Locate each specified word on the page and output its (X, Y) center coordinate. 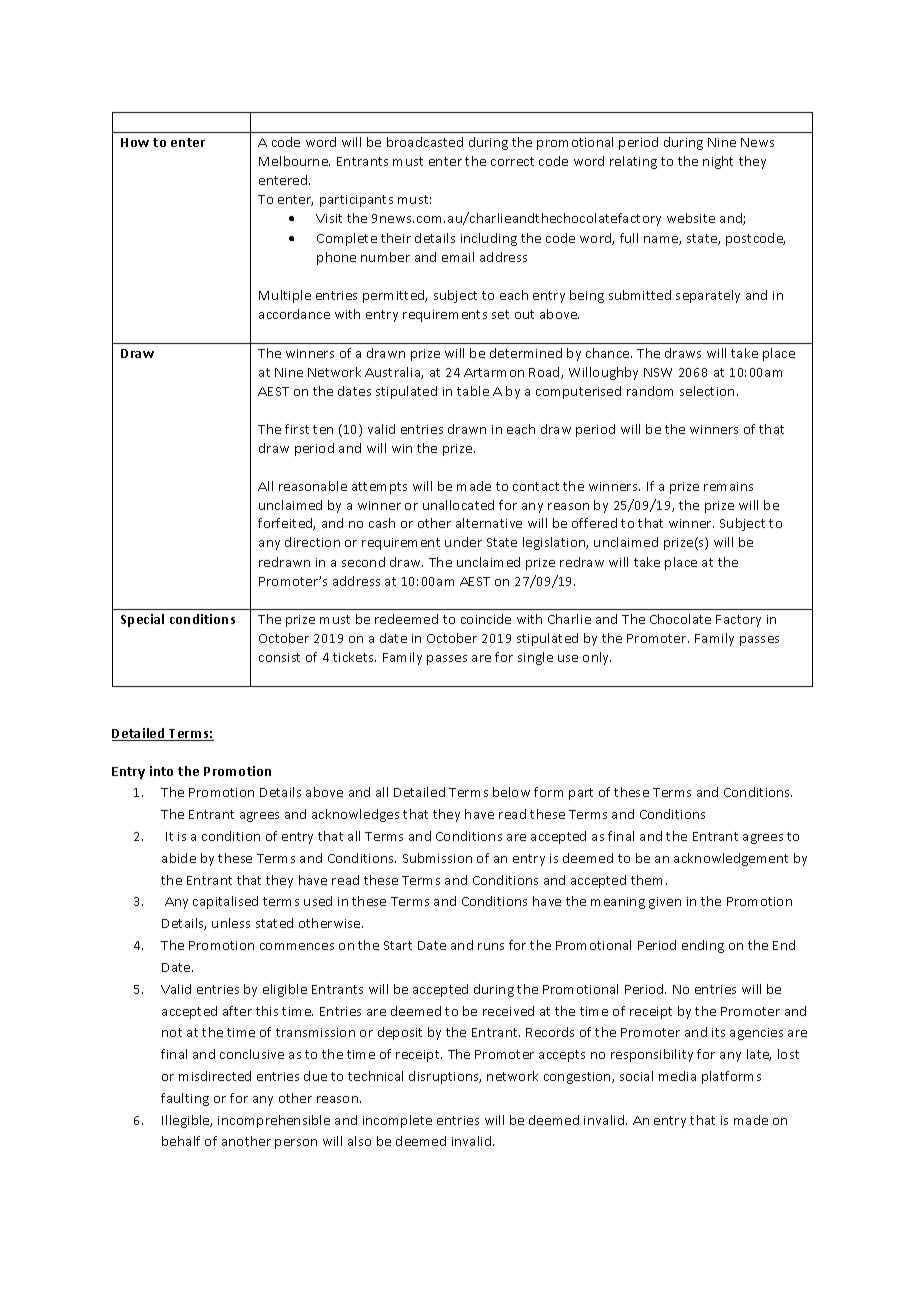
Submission (437, 858)
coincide (486, 619)
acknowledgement (731, 859)
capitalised (225, 902)
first (297, 429)
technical (375, 1076)
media (677, 1076)
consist (279, 657)
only (597, 658)
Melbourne (294, 161)
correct (512, 161)
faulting (185, 1099)
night (718, 162)
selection (707, 391)
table (473, 391)
